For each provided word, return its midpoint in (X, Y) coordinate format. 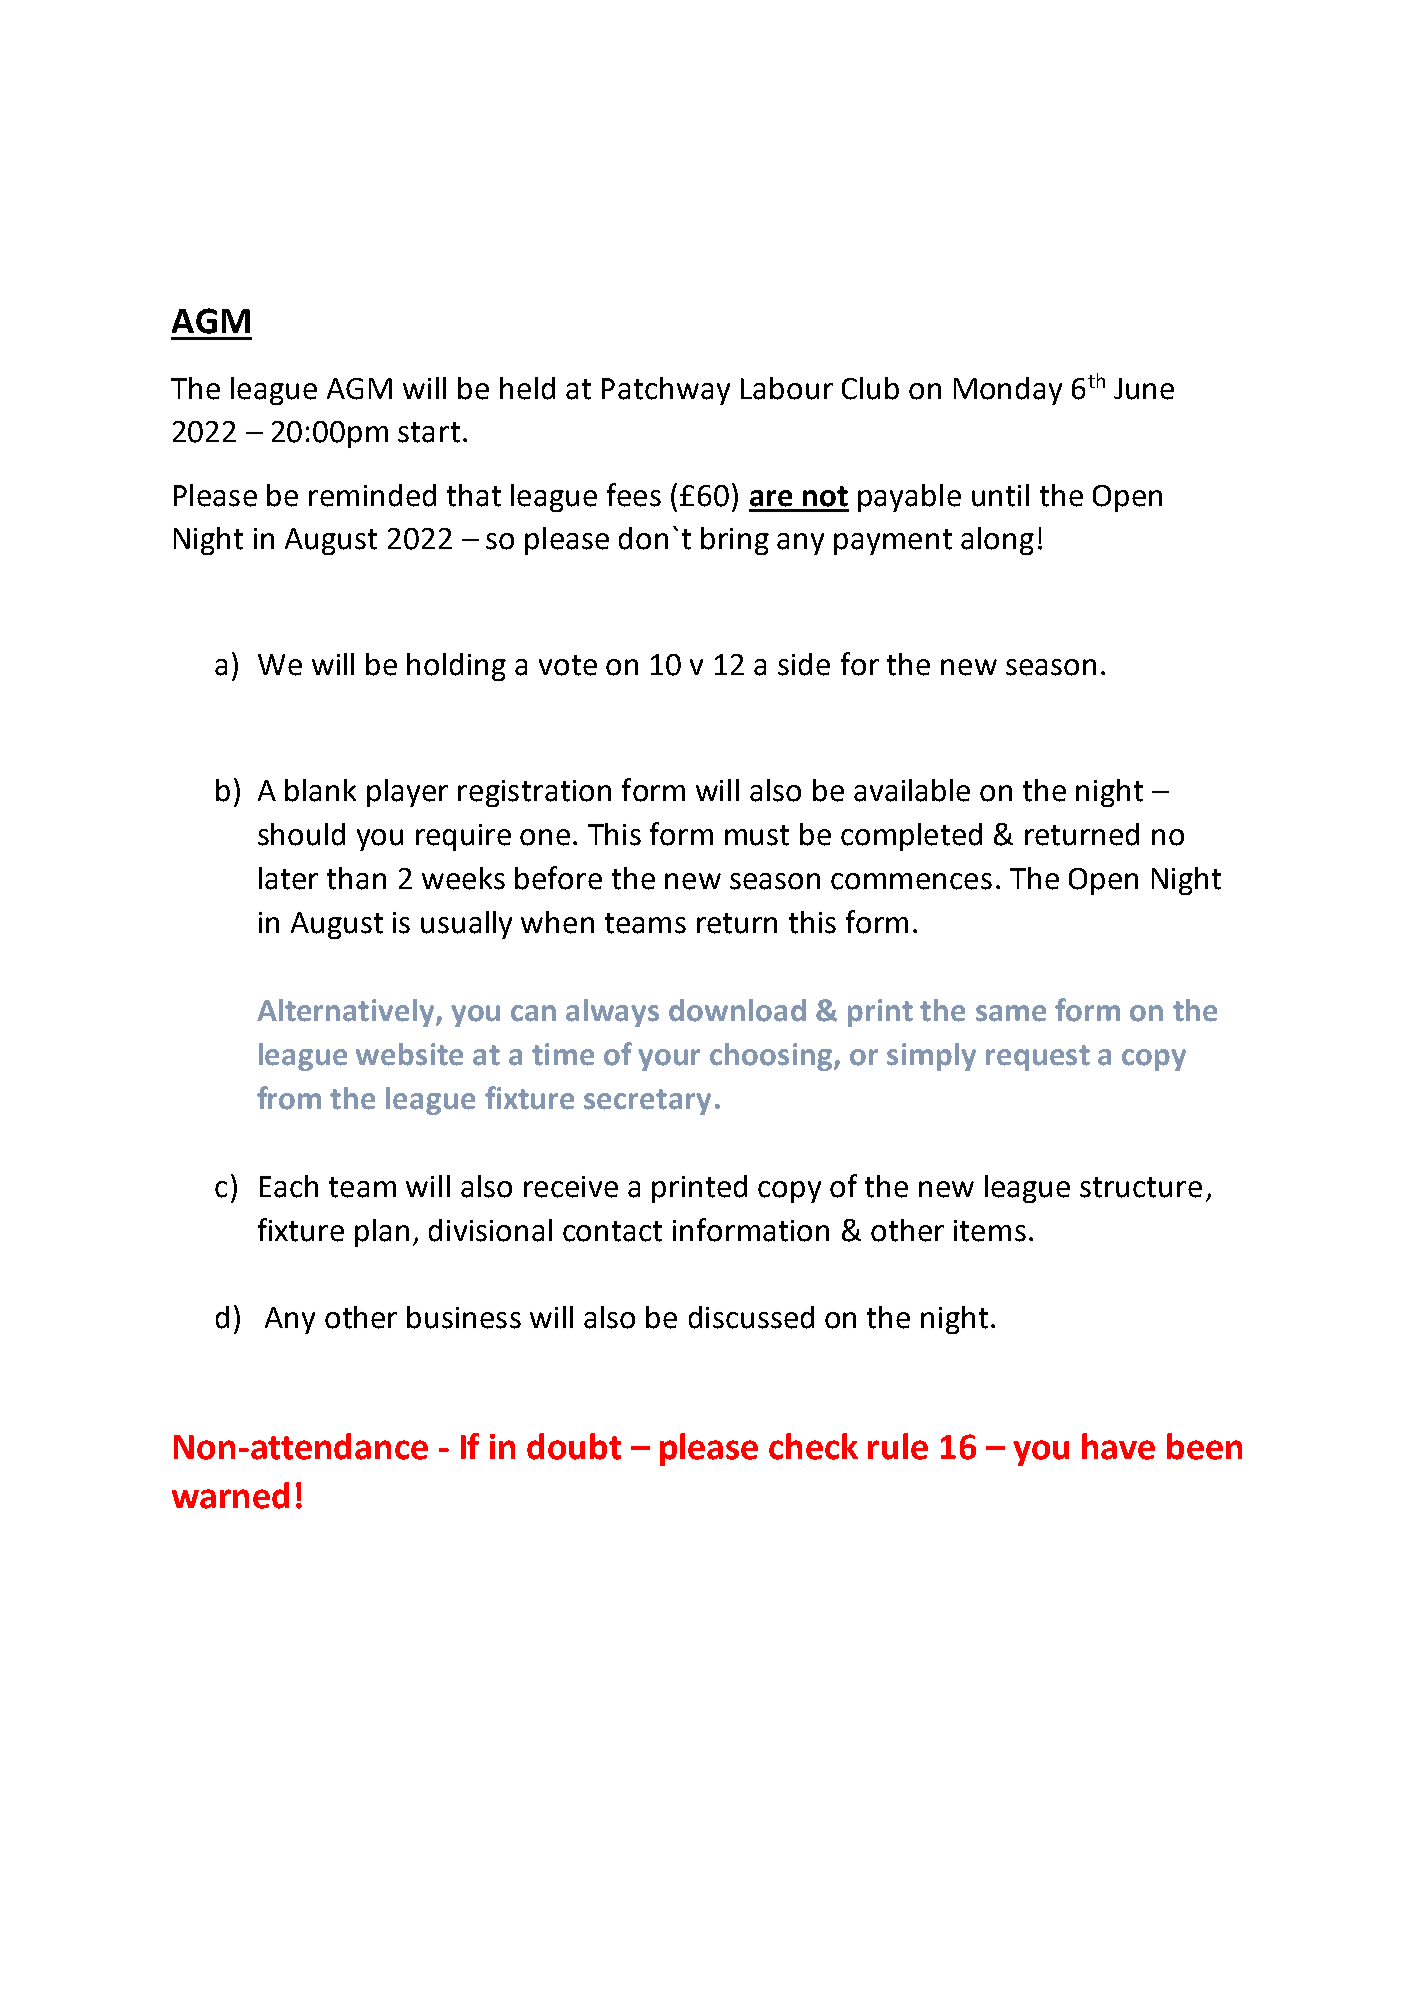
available (912, 790)
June (1144, 389)
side (804, 664)
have (1118, 1446)
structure (1141, 1187)
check (813, 1446)
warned (230, 1495)
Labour (787, 388)
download (737, 1010)
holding (456, 667)
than (356, 878)
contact (612, 1231)
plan (382, 1233)
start (429, 432)
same (1011, 1013)
